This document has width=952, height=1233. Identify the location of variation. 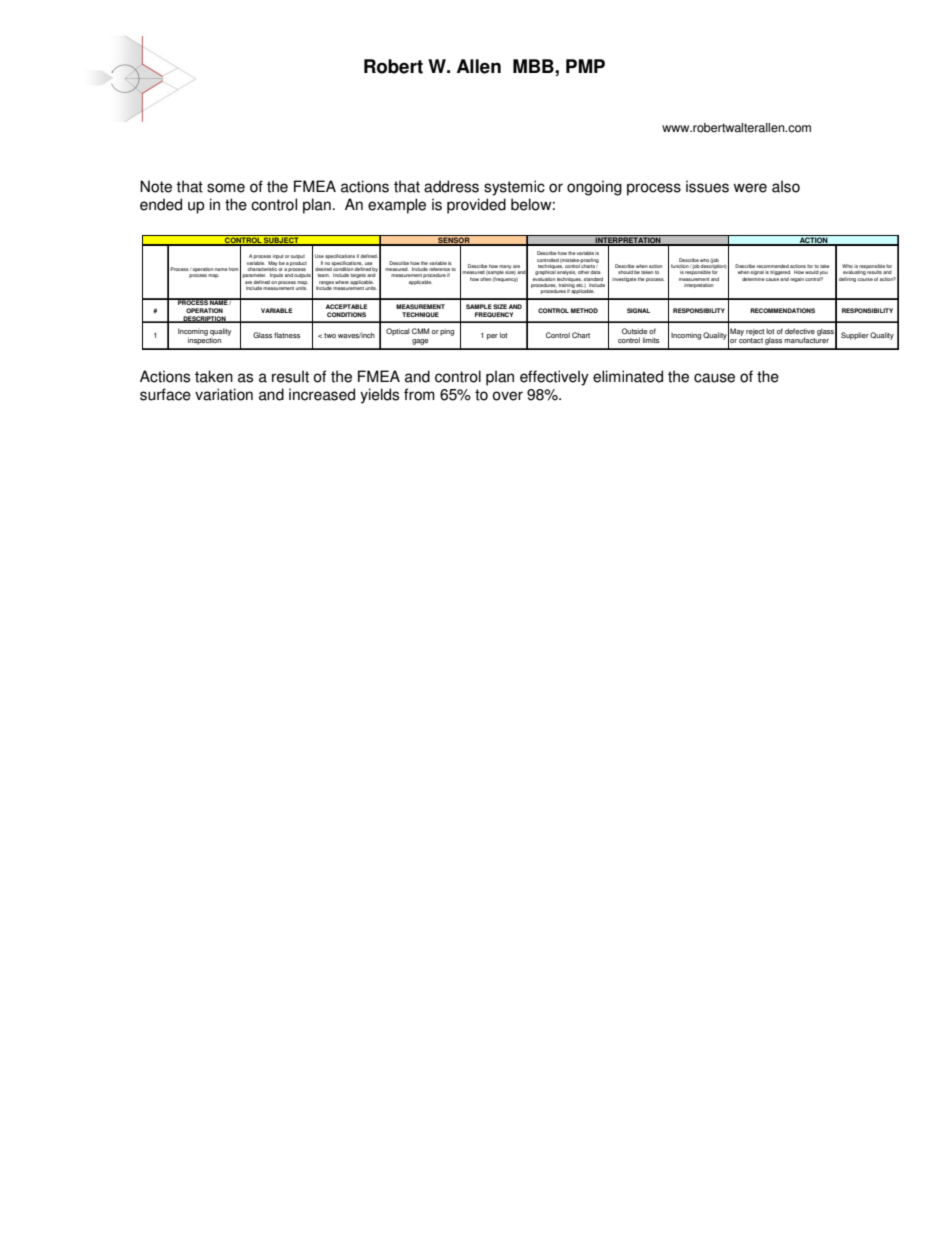
(224, 394).
